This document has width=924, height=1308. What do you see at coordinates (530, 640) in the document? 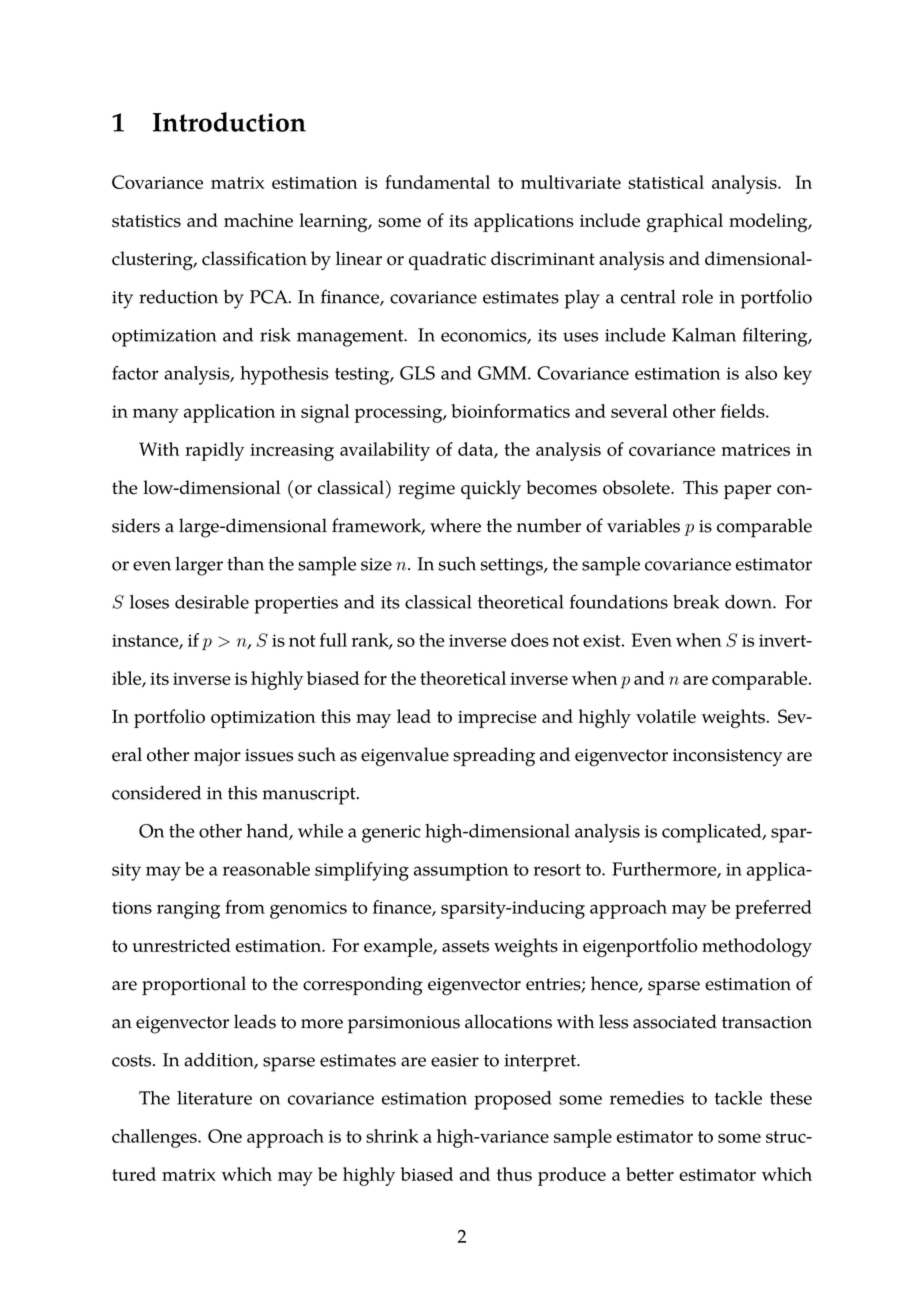
I see `does` at bounding box center [530, 640].
